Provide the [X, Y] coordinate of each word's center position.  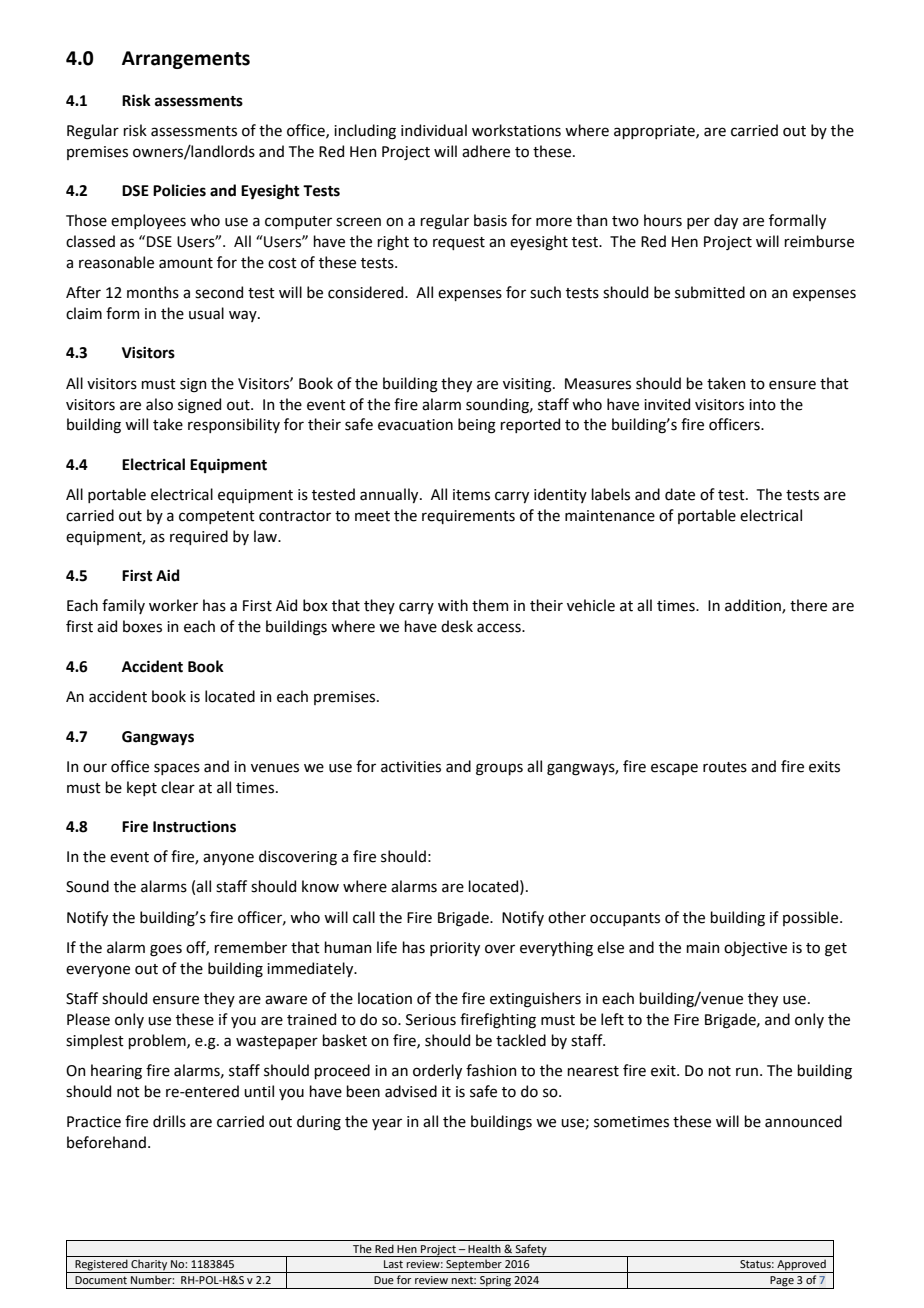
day [726, 221]
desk [457, 626]
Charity [149, 1266]
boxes [142, 626]
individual [434, 130]
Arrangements [186, 60]
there [808, 605]
